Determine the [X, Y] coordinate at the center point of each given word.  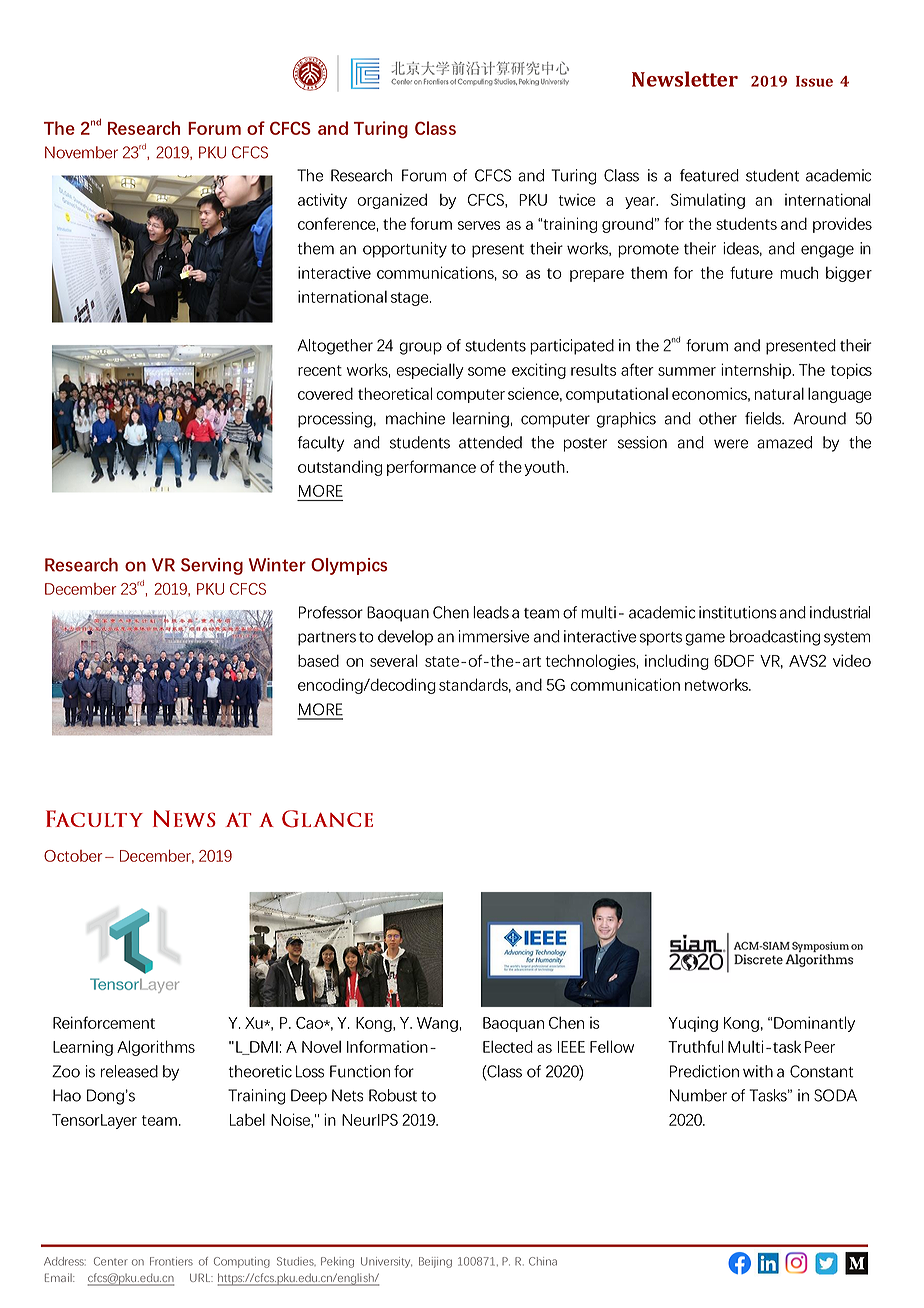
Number [698, 1095]
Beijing [435, 1262]
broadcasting [775, 638]
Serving [212, 566]
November [81, 152]
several [394, 660]
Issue [814, 81]
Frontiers [171, 1261]
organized [392, 201]
